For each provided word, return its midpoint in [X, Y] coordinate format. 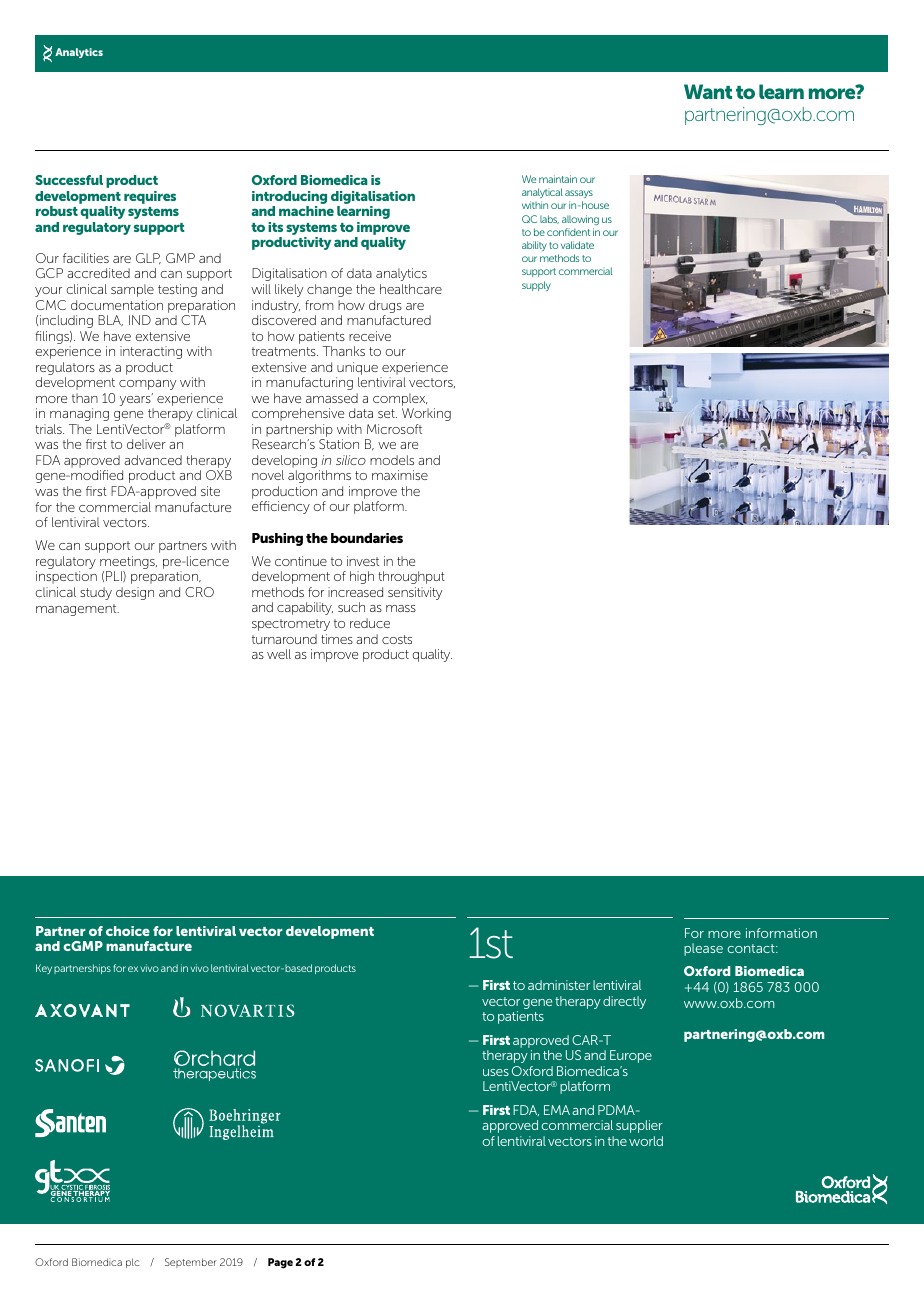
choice [128, 931]
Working [426, 414]
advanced [153, 460]
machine [306, 211]
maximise [400, 475]
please [703, 949]
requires [150, 197]
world [646, 1141]
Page [280, 1263]
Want [708, 91]
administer [559, 985]
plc [132, 1263]
